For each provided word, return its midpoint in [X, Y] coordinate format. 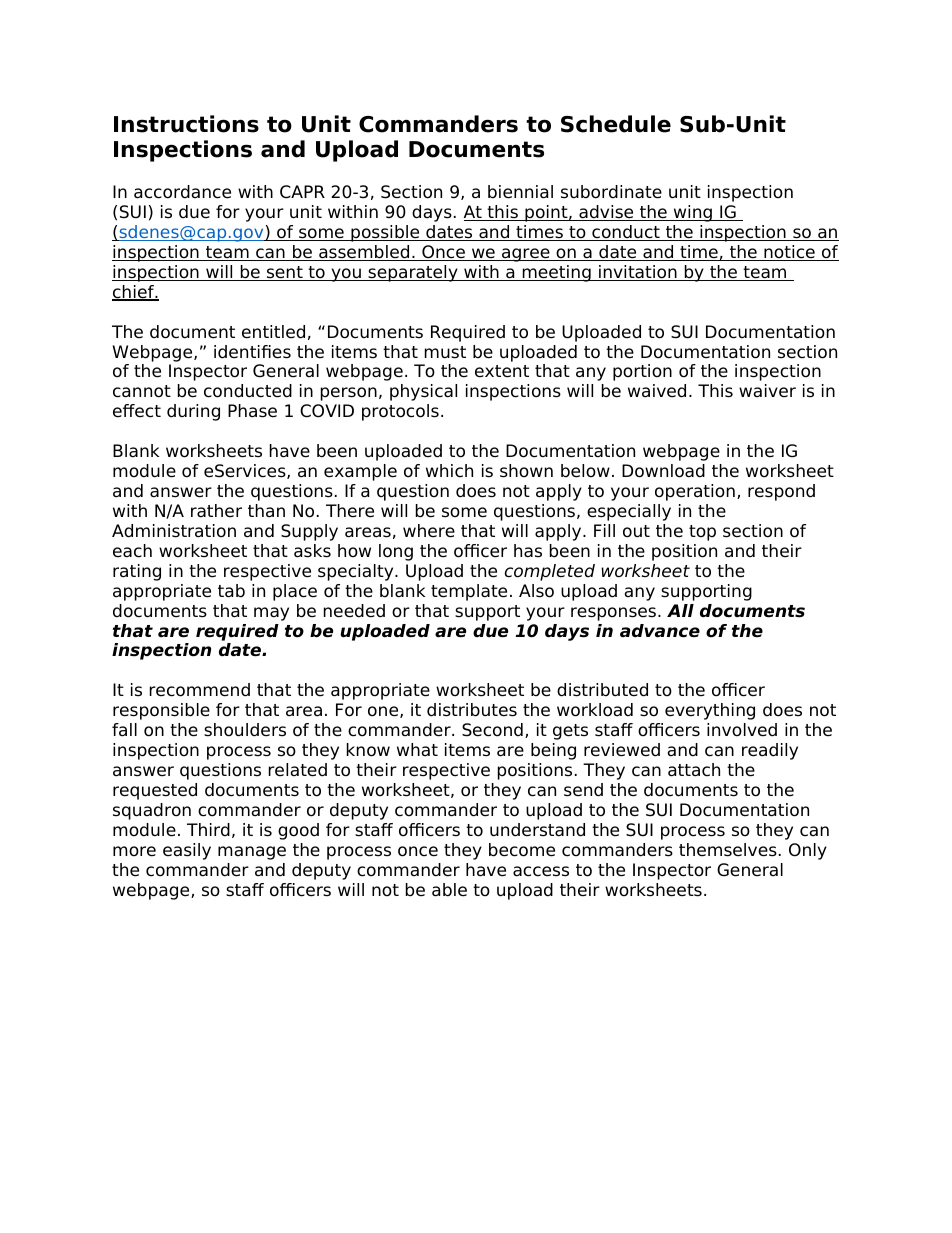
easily [187, 851]
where [429, 531]
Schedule [616, 124]
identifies [252, 352]
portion [642, 372]
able [449, 890]
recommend [200, 690]
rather [216, 511]
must [445, 352]
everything [710, 711]
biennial [520, 192]
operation [695, 492]
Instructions [186, 124]
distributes [472, 710]
